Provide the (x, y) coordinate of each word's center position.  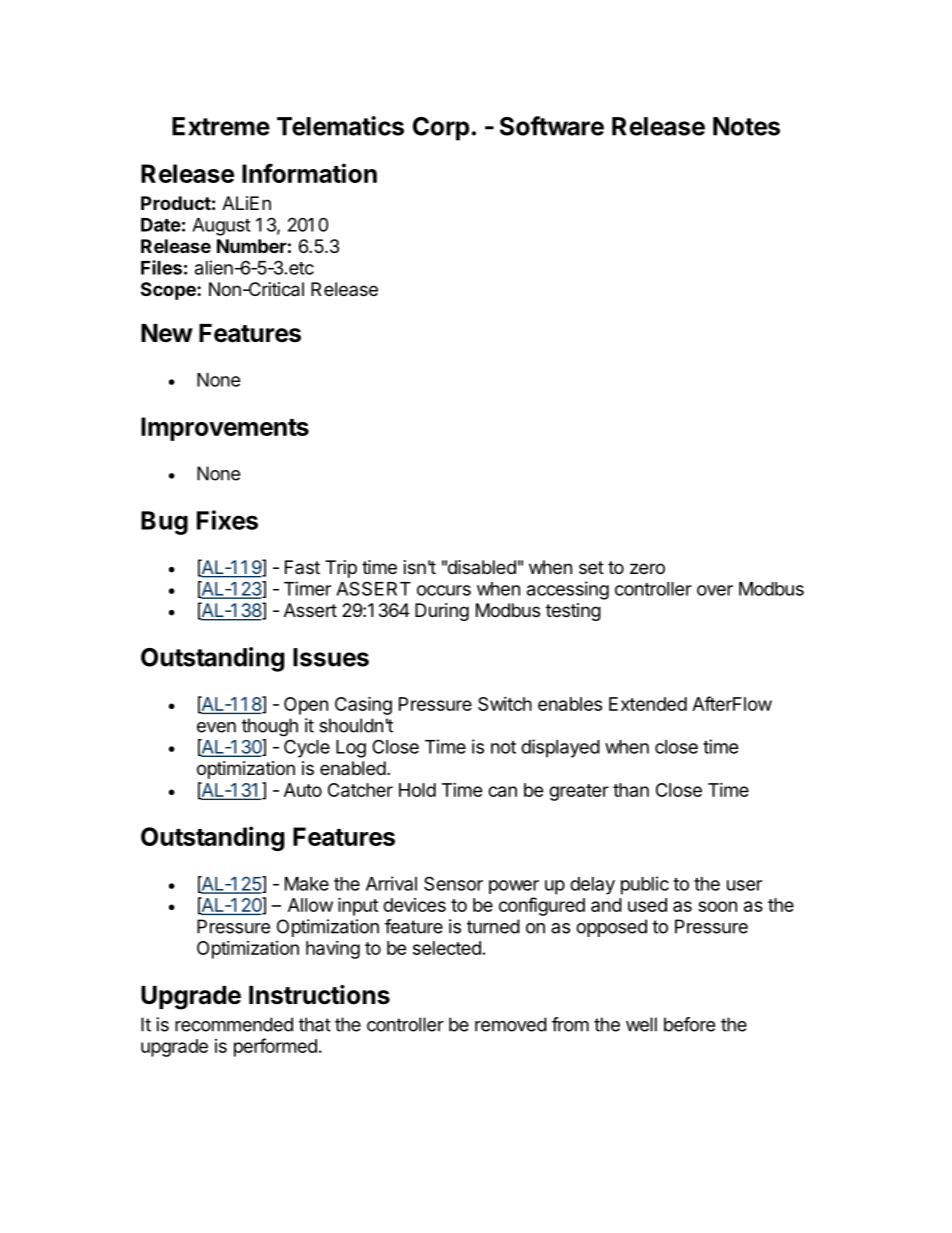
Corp (441, 129)
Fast (302, 567)
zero (647, 568)
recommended (234, 1024)
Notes (746, 126)
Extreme (221, 126)
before (689, 1024)
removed (511, 1024)
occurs (444, 590)
